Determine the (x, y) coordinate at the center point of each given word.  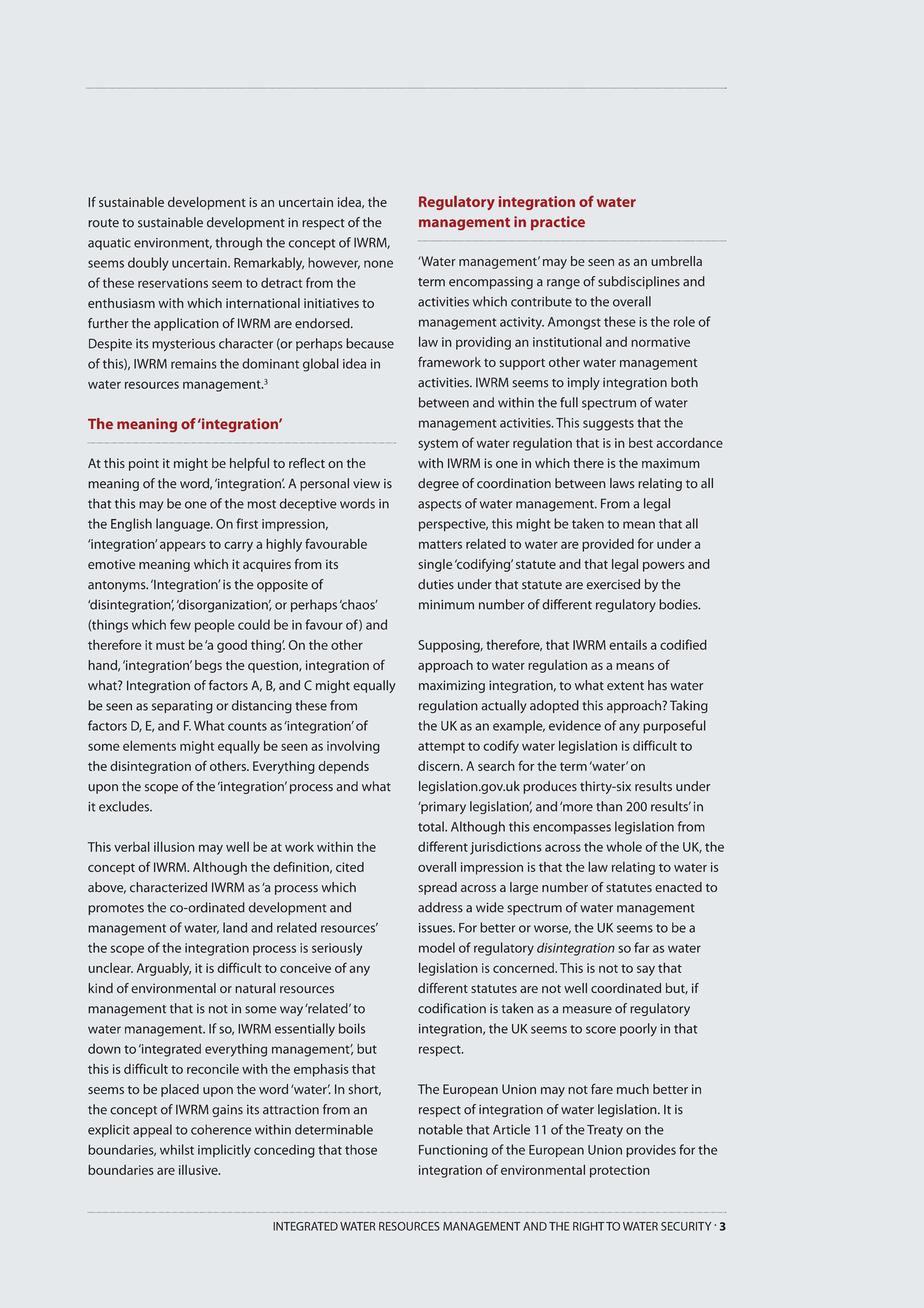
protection (620, 1171)
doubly (148, 264)
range (563, 284)
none (378, 264)
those (361, 1150)
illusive (199, 1170)
